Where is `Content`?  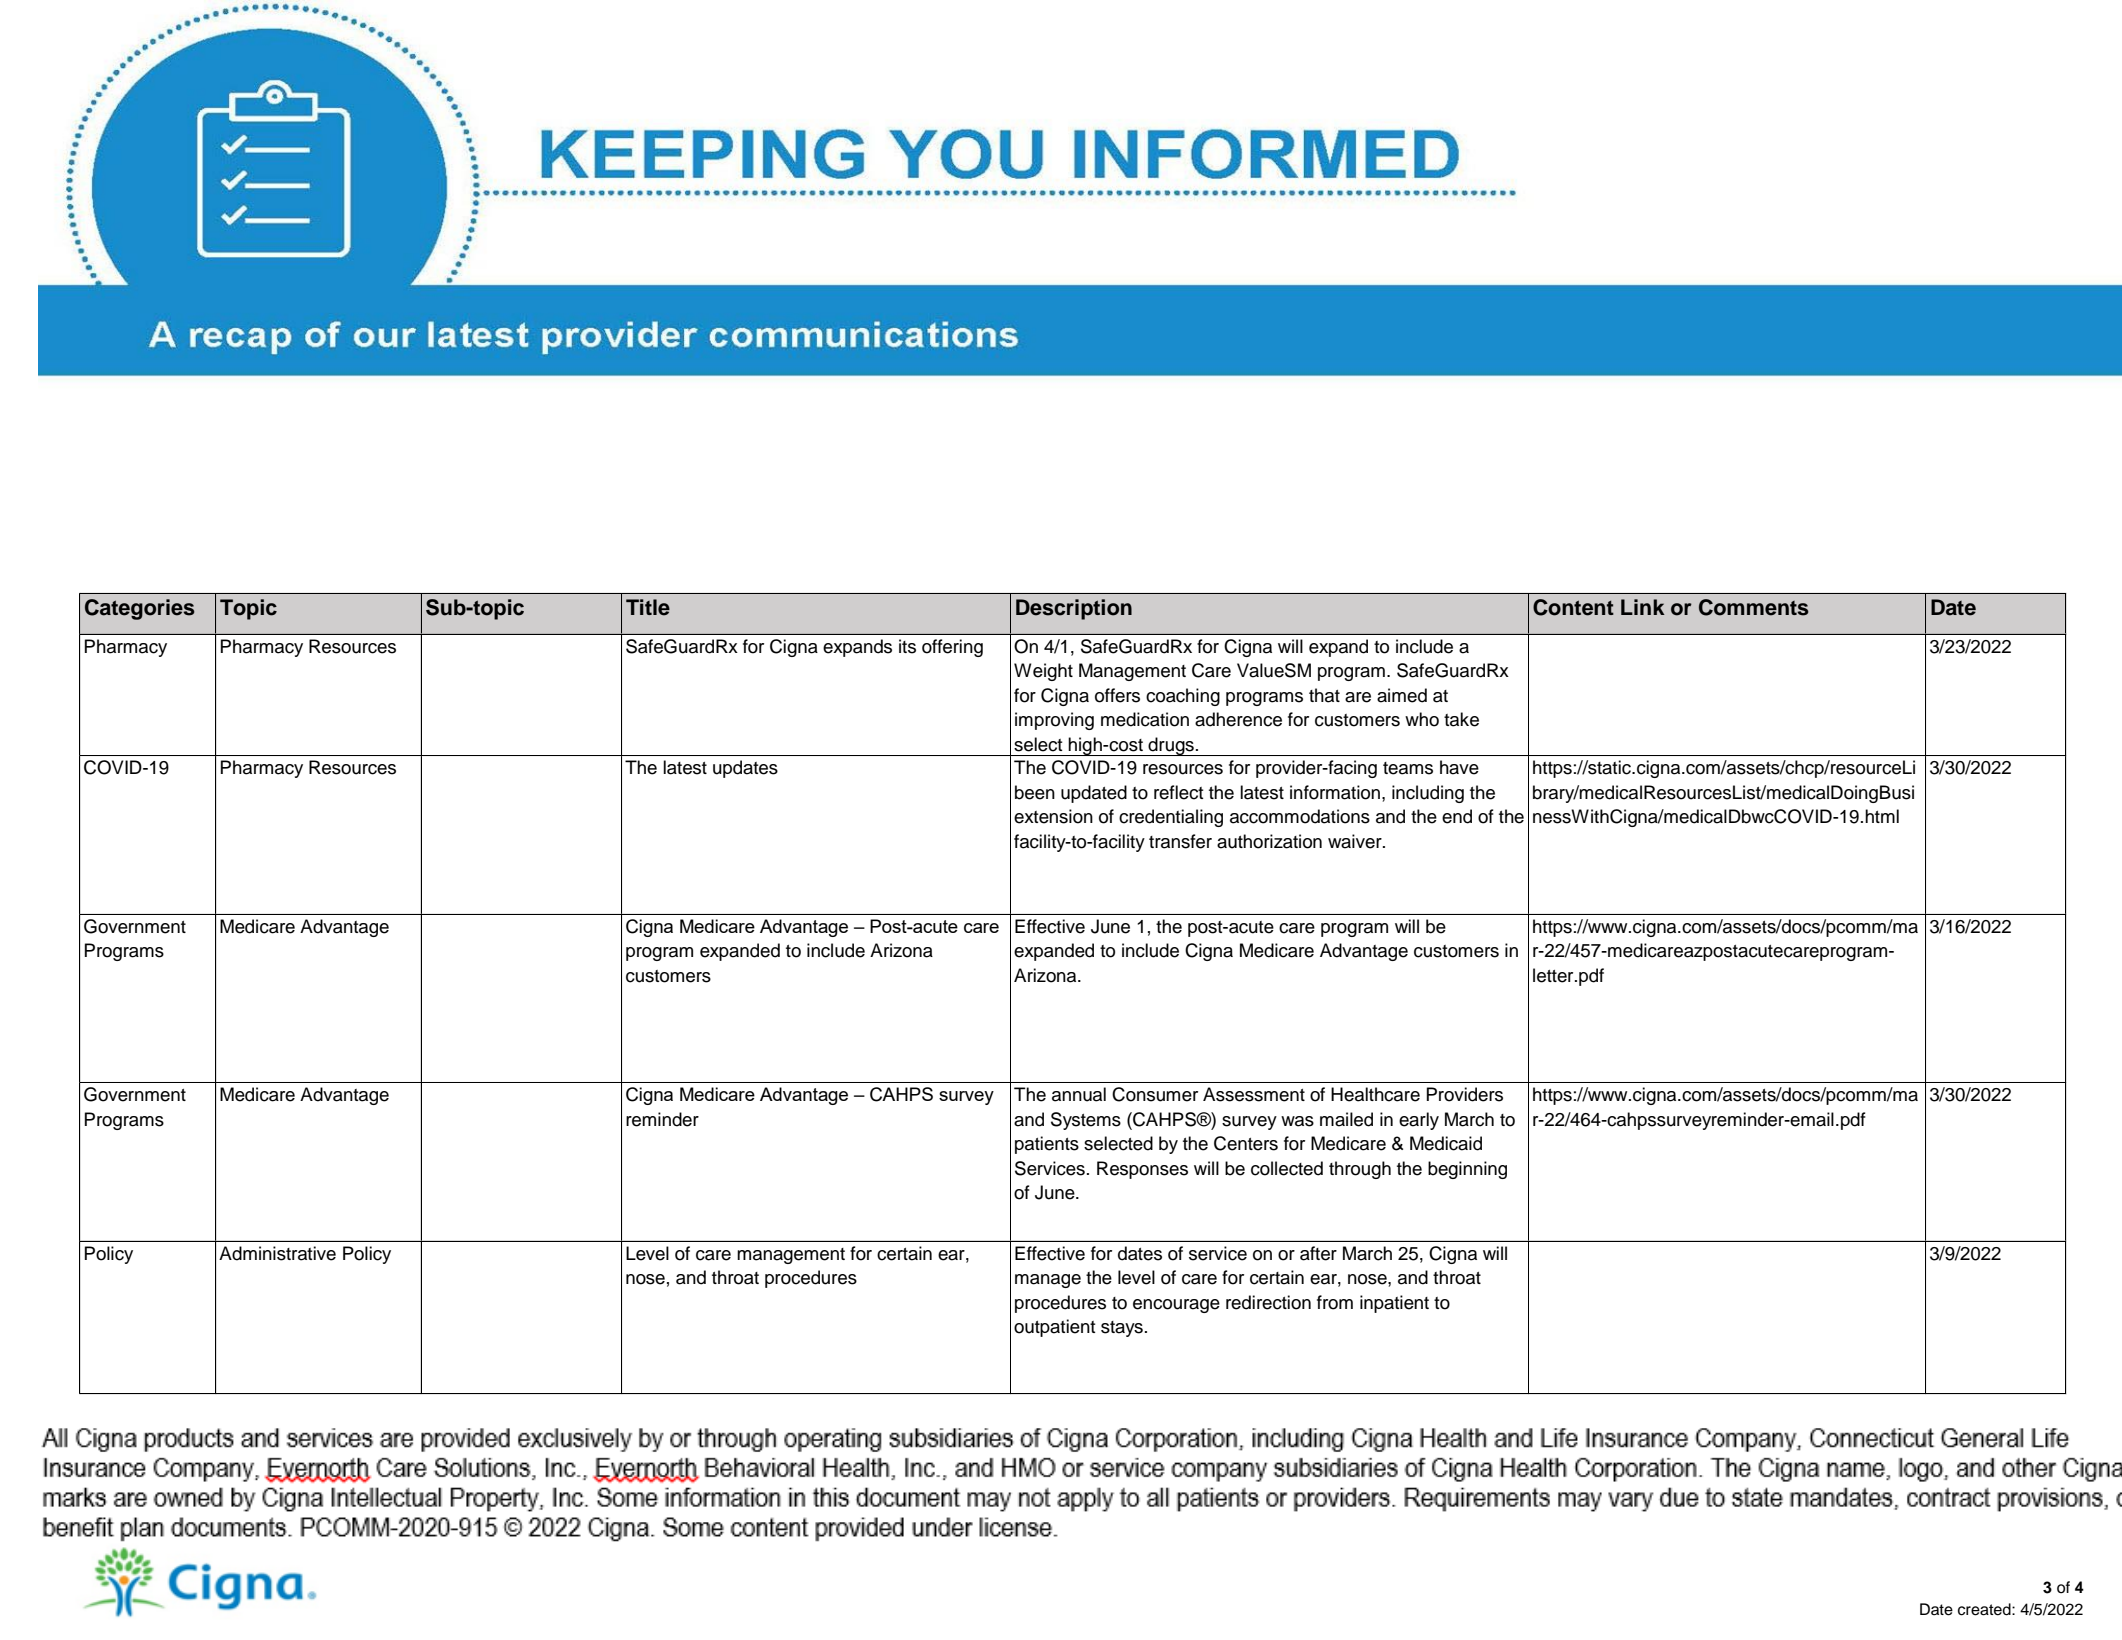 Content is located at coordinates (1573, 607).
